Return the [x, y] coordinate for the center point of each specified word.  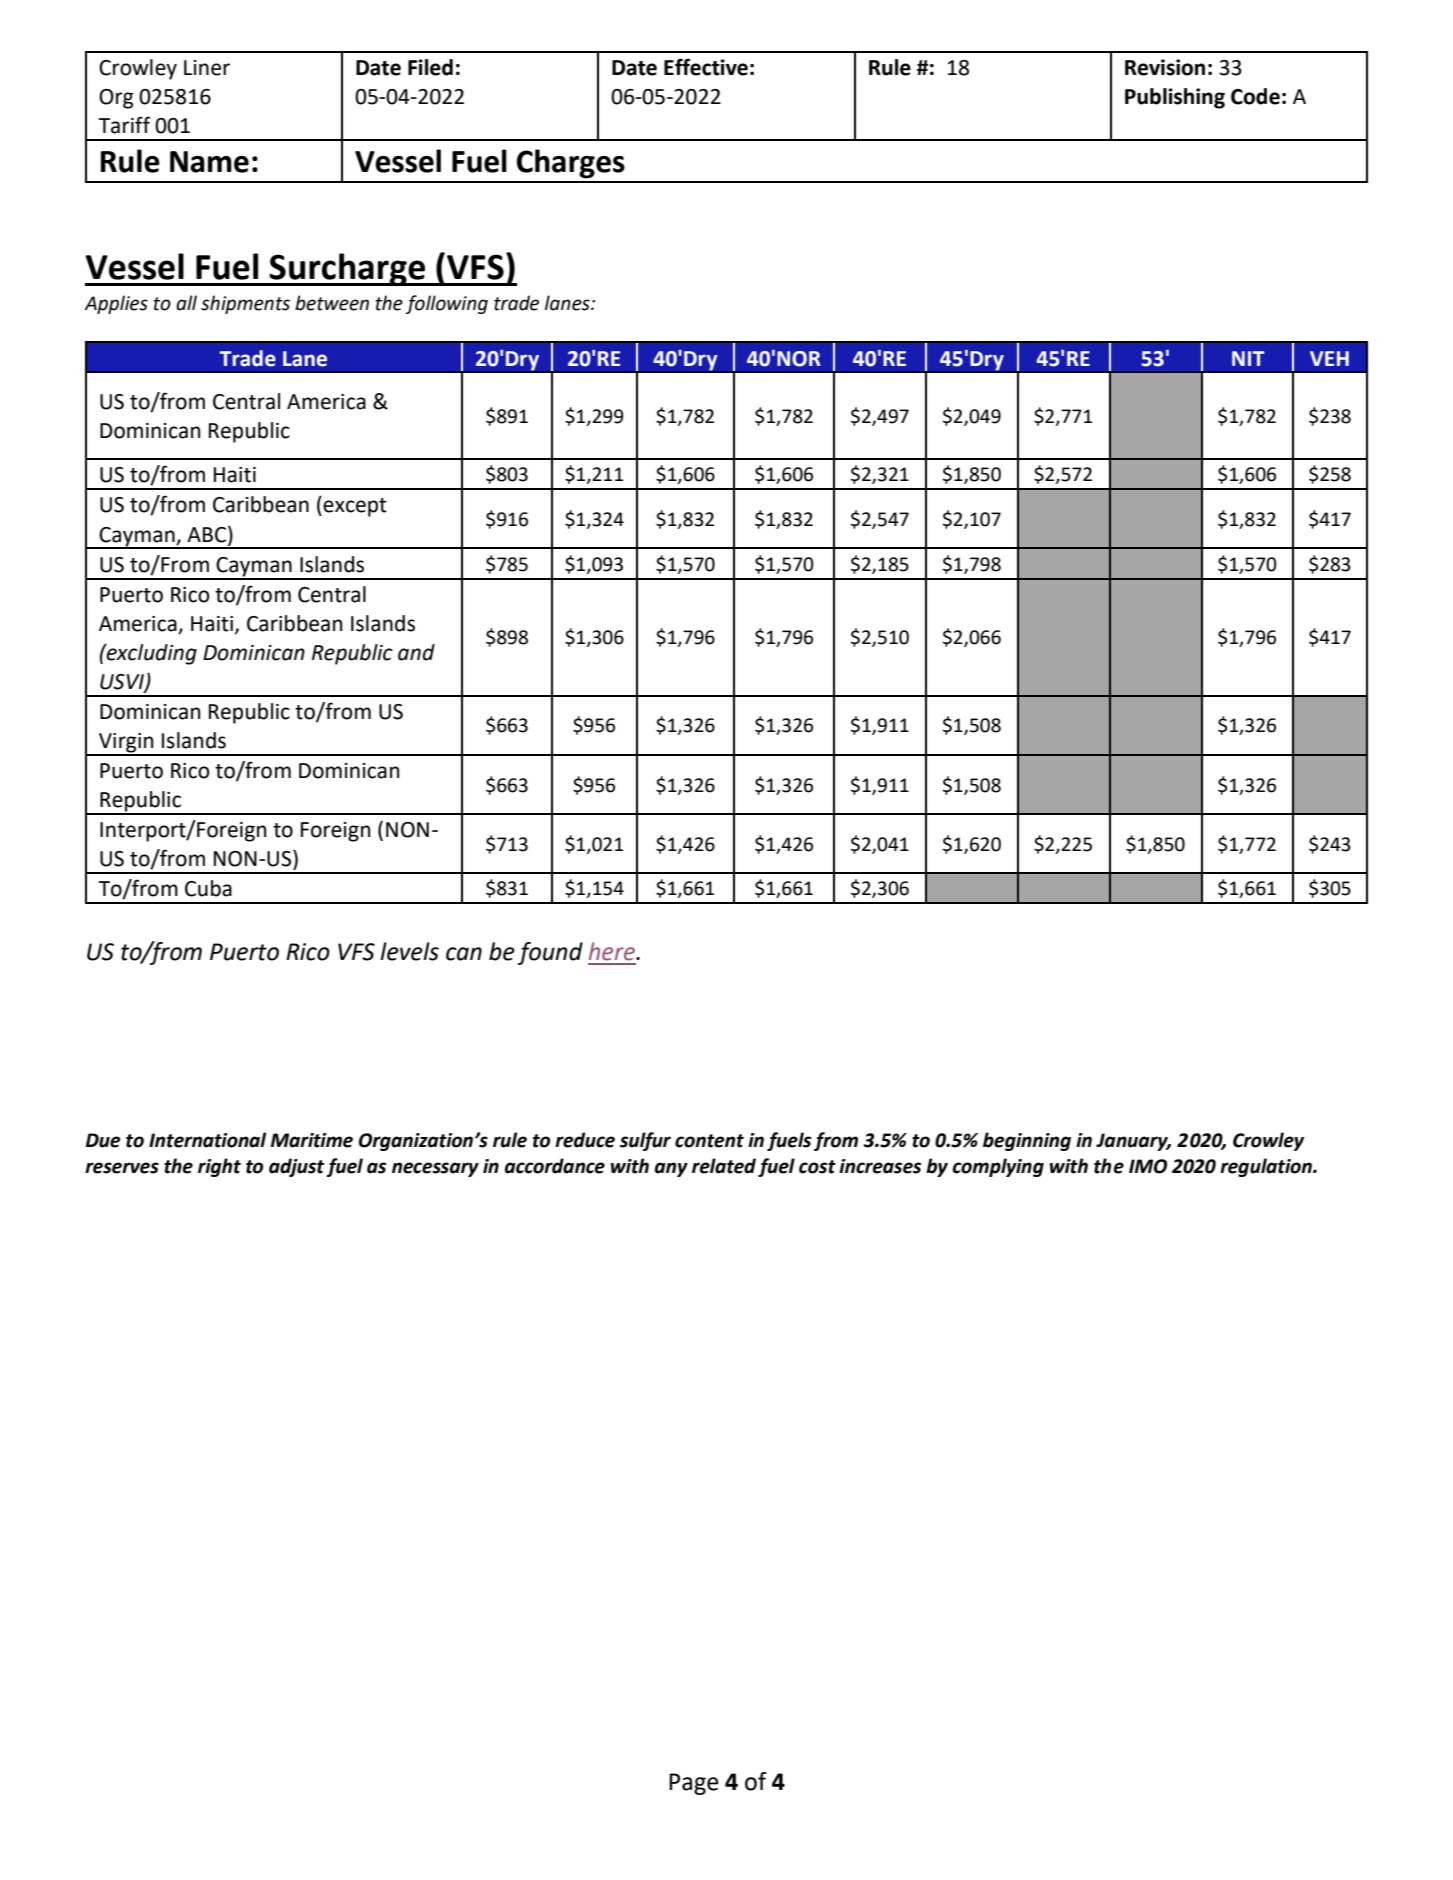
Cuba [208, 888]
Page [694, 1784]
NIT [1248, 358]
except [354, 506]
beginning [1027, 1141]
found [550, 953]
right [219, 1167]
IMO [1148, 1166]
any [671, 1169]
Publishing [1175, 98]
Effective [706, 67]
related [724, 1166]
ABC [208, 534]
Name [209, 162]
